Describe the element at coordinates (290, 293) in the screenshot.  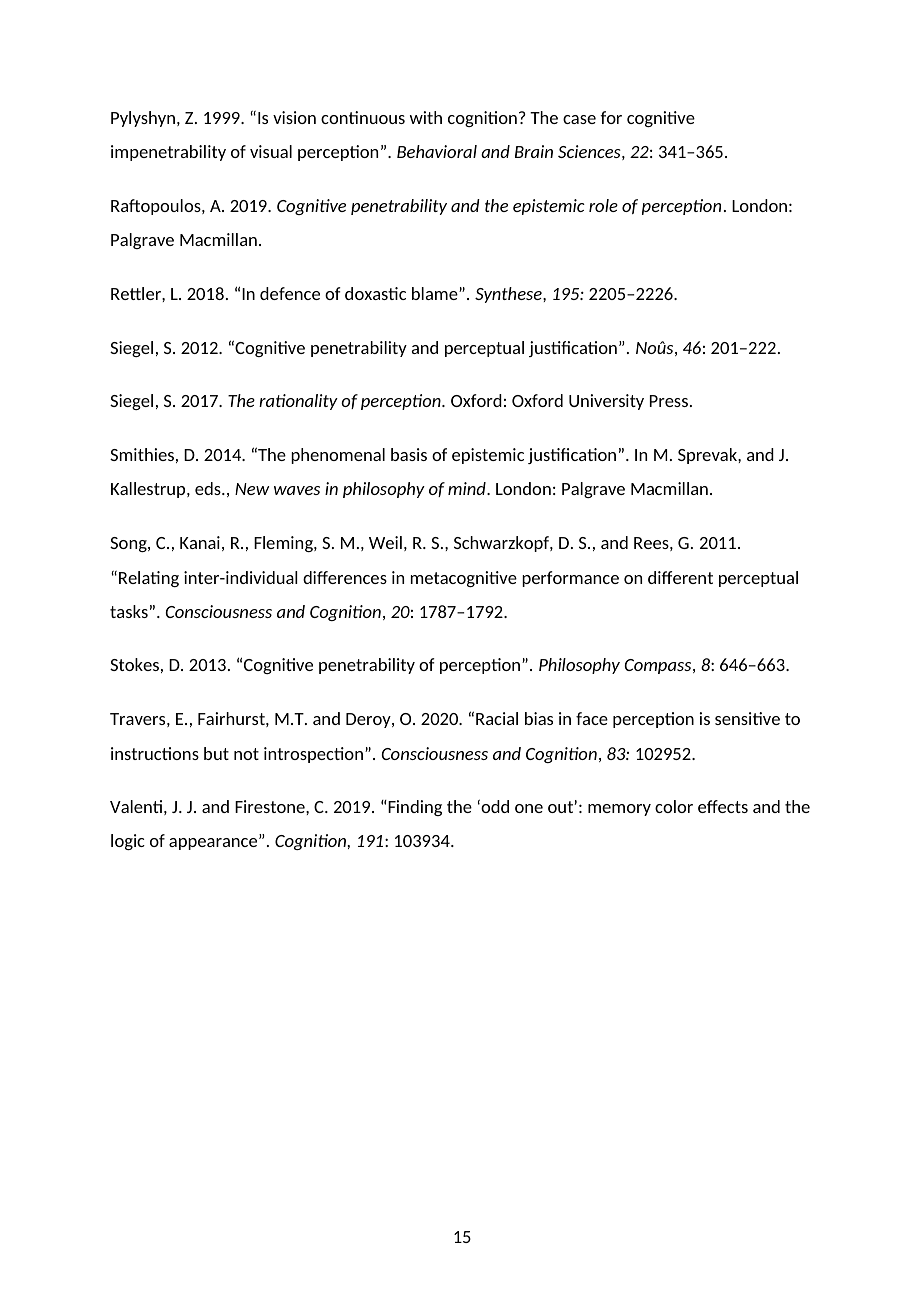
I see `defence` at that location.
